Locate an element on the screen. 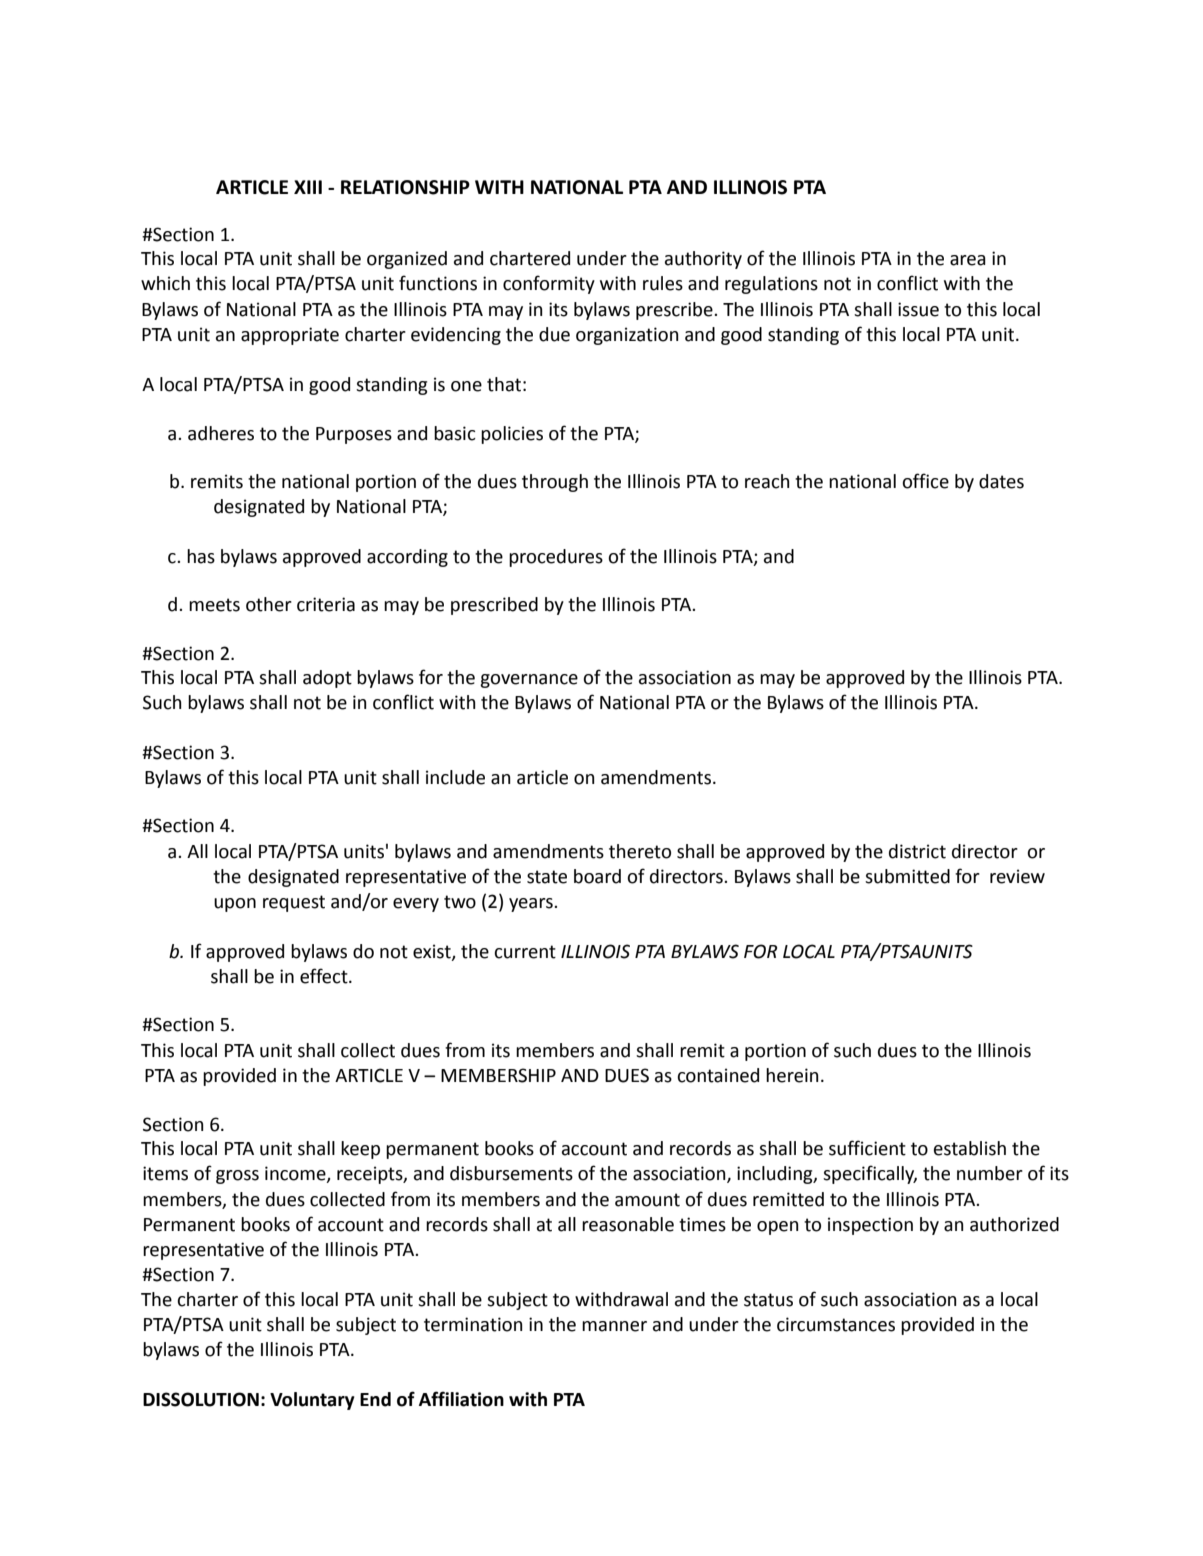  XIII is located at coordinates (308, 187).
